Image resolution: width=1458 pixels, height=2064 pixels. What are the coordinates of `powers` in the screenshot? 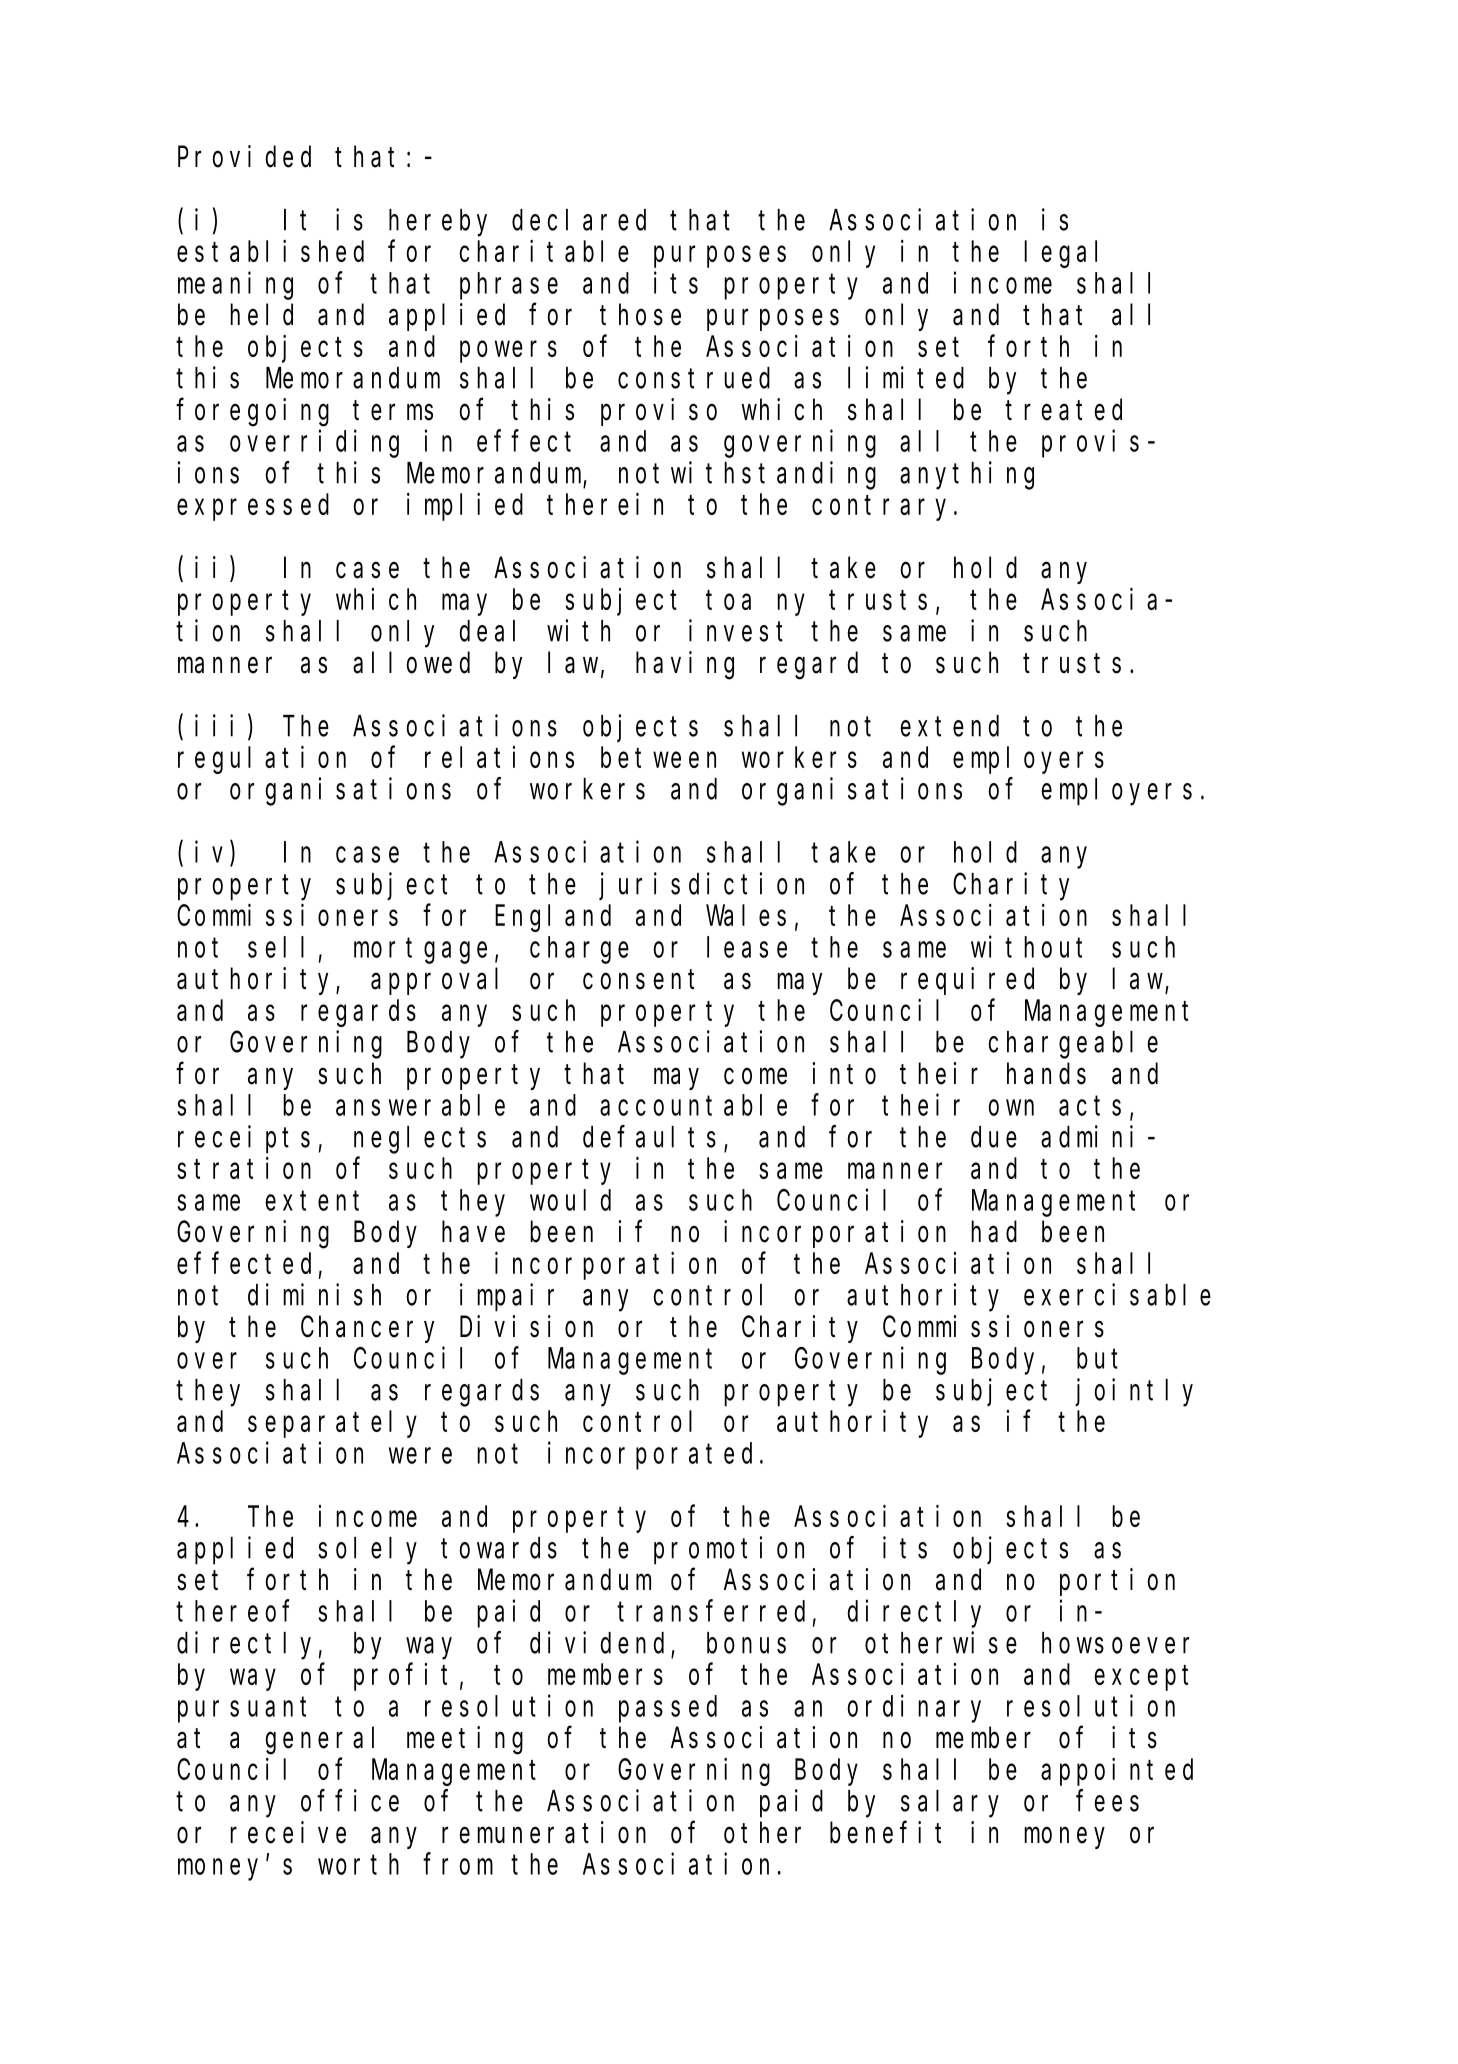 It's located at (508, 352).
